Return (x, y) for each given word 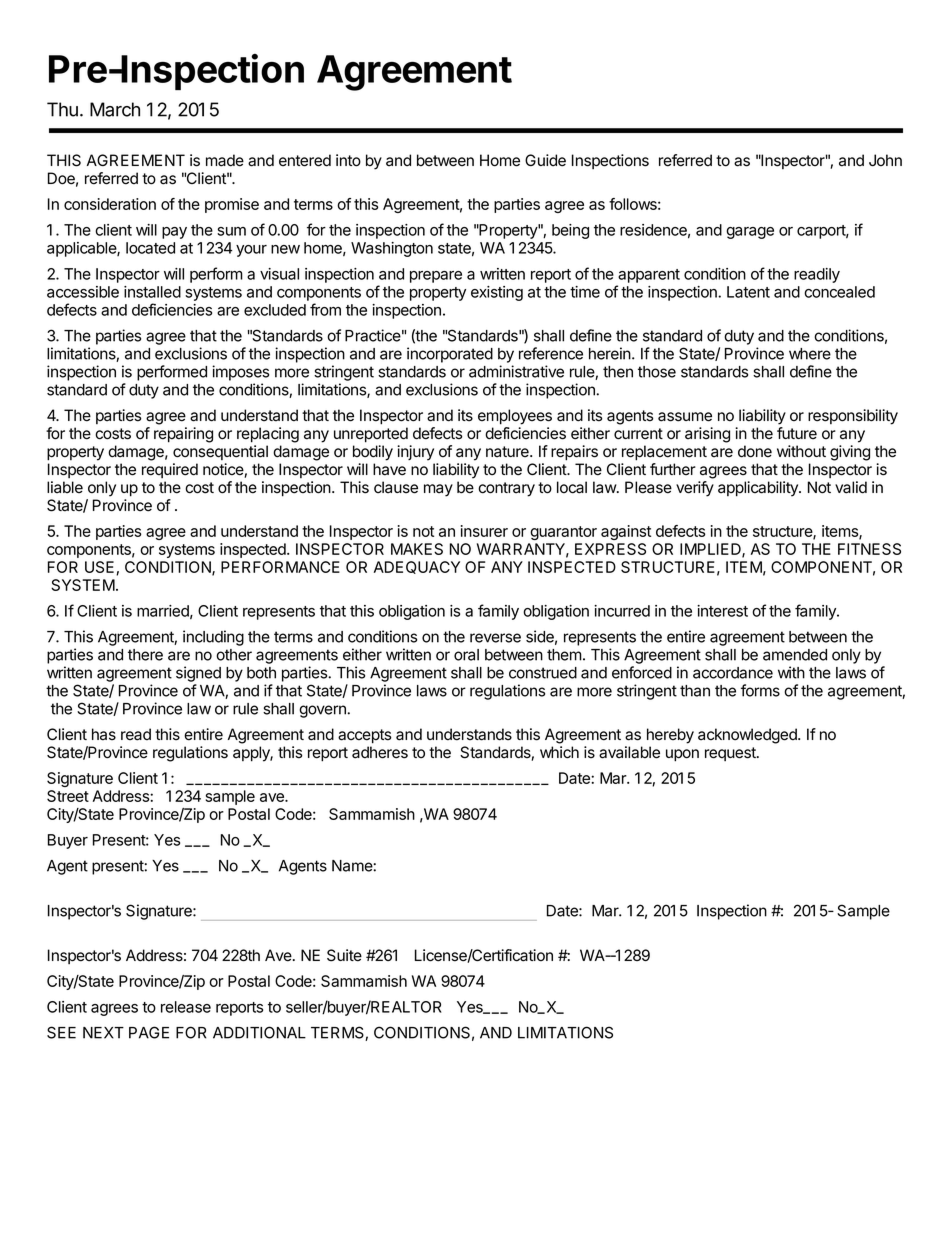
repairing (183, 435)
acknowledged (748, 736)
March (115, 109)
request (731, 754)
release (186, 1007)
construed (543, 673)
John (885, 160)
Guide (545, 160)
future (797, 433)
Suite (344, 955)
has (104, 734)
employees (515, 417)
